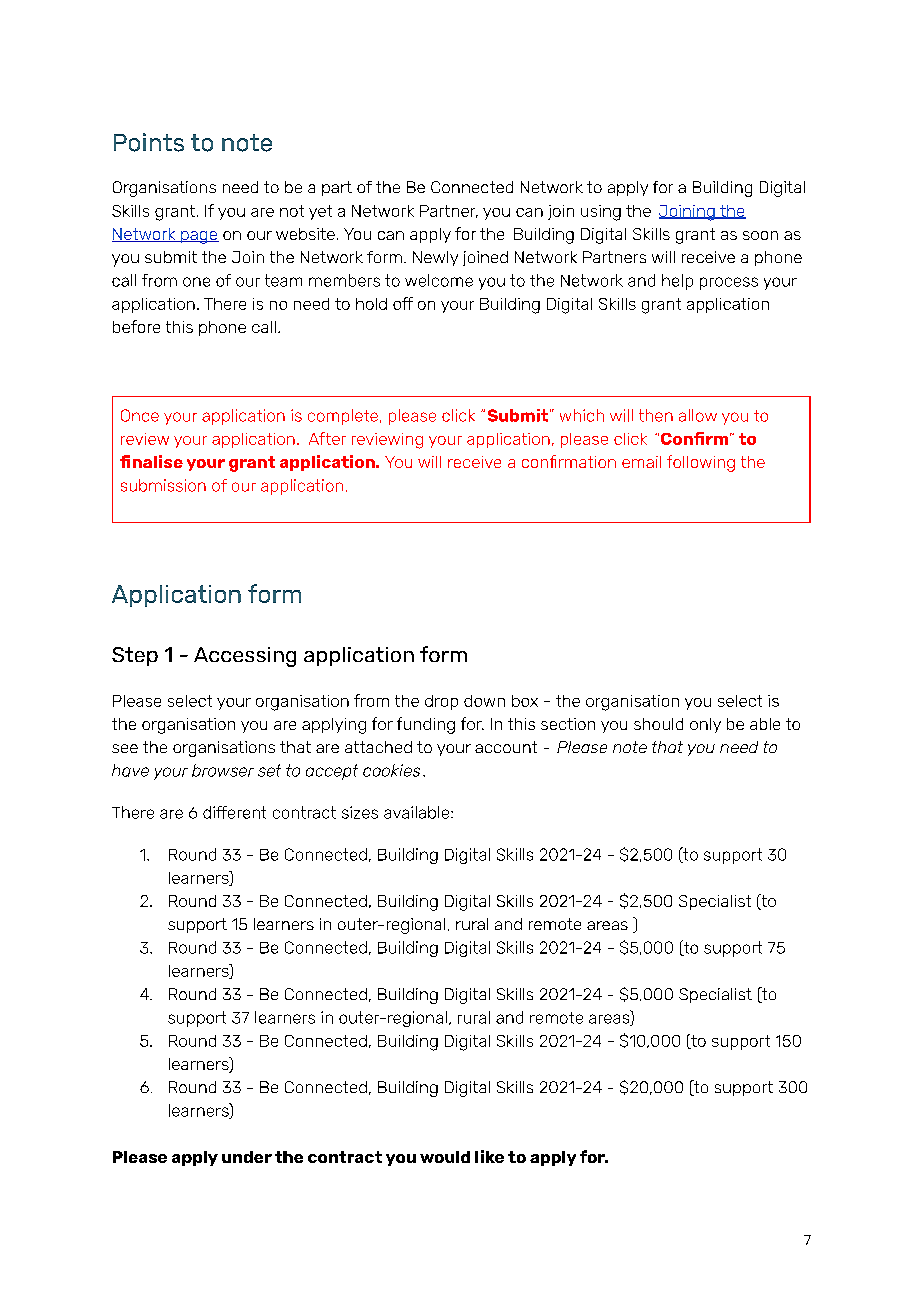 This image has width=924, height=1307. Describe the element at coordinates (435, 258) in the image. I see `Newly` at that location.
